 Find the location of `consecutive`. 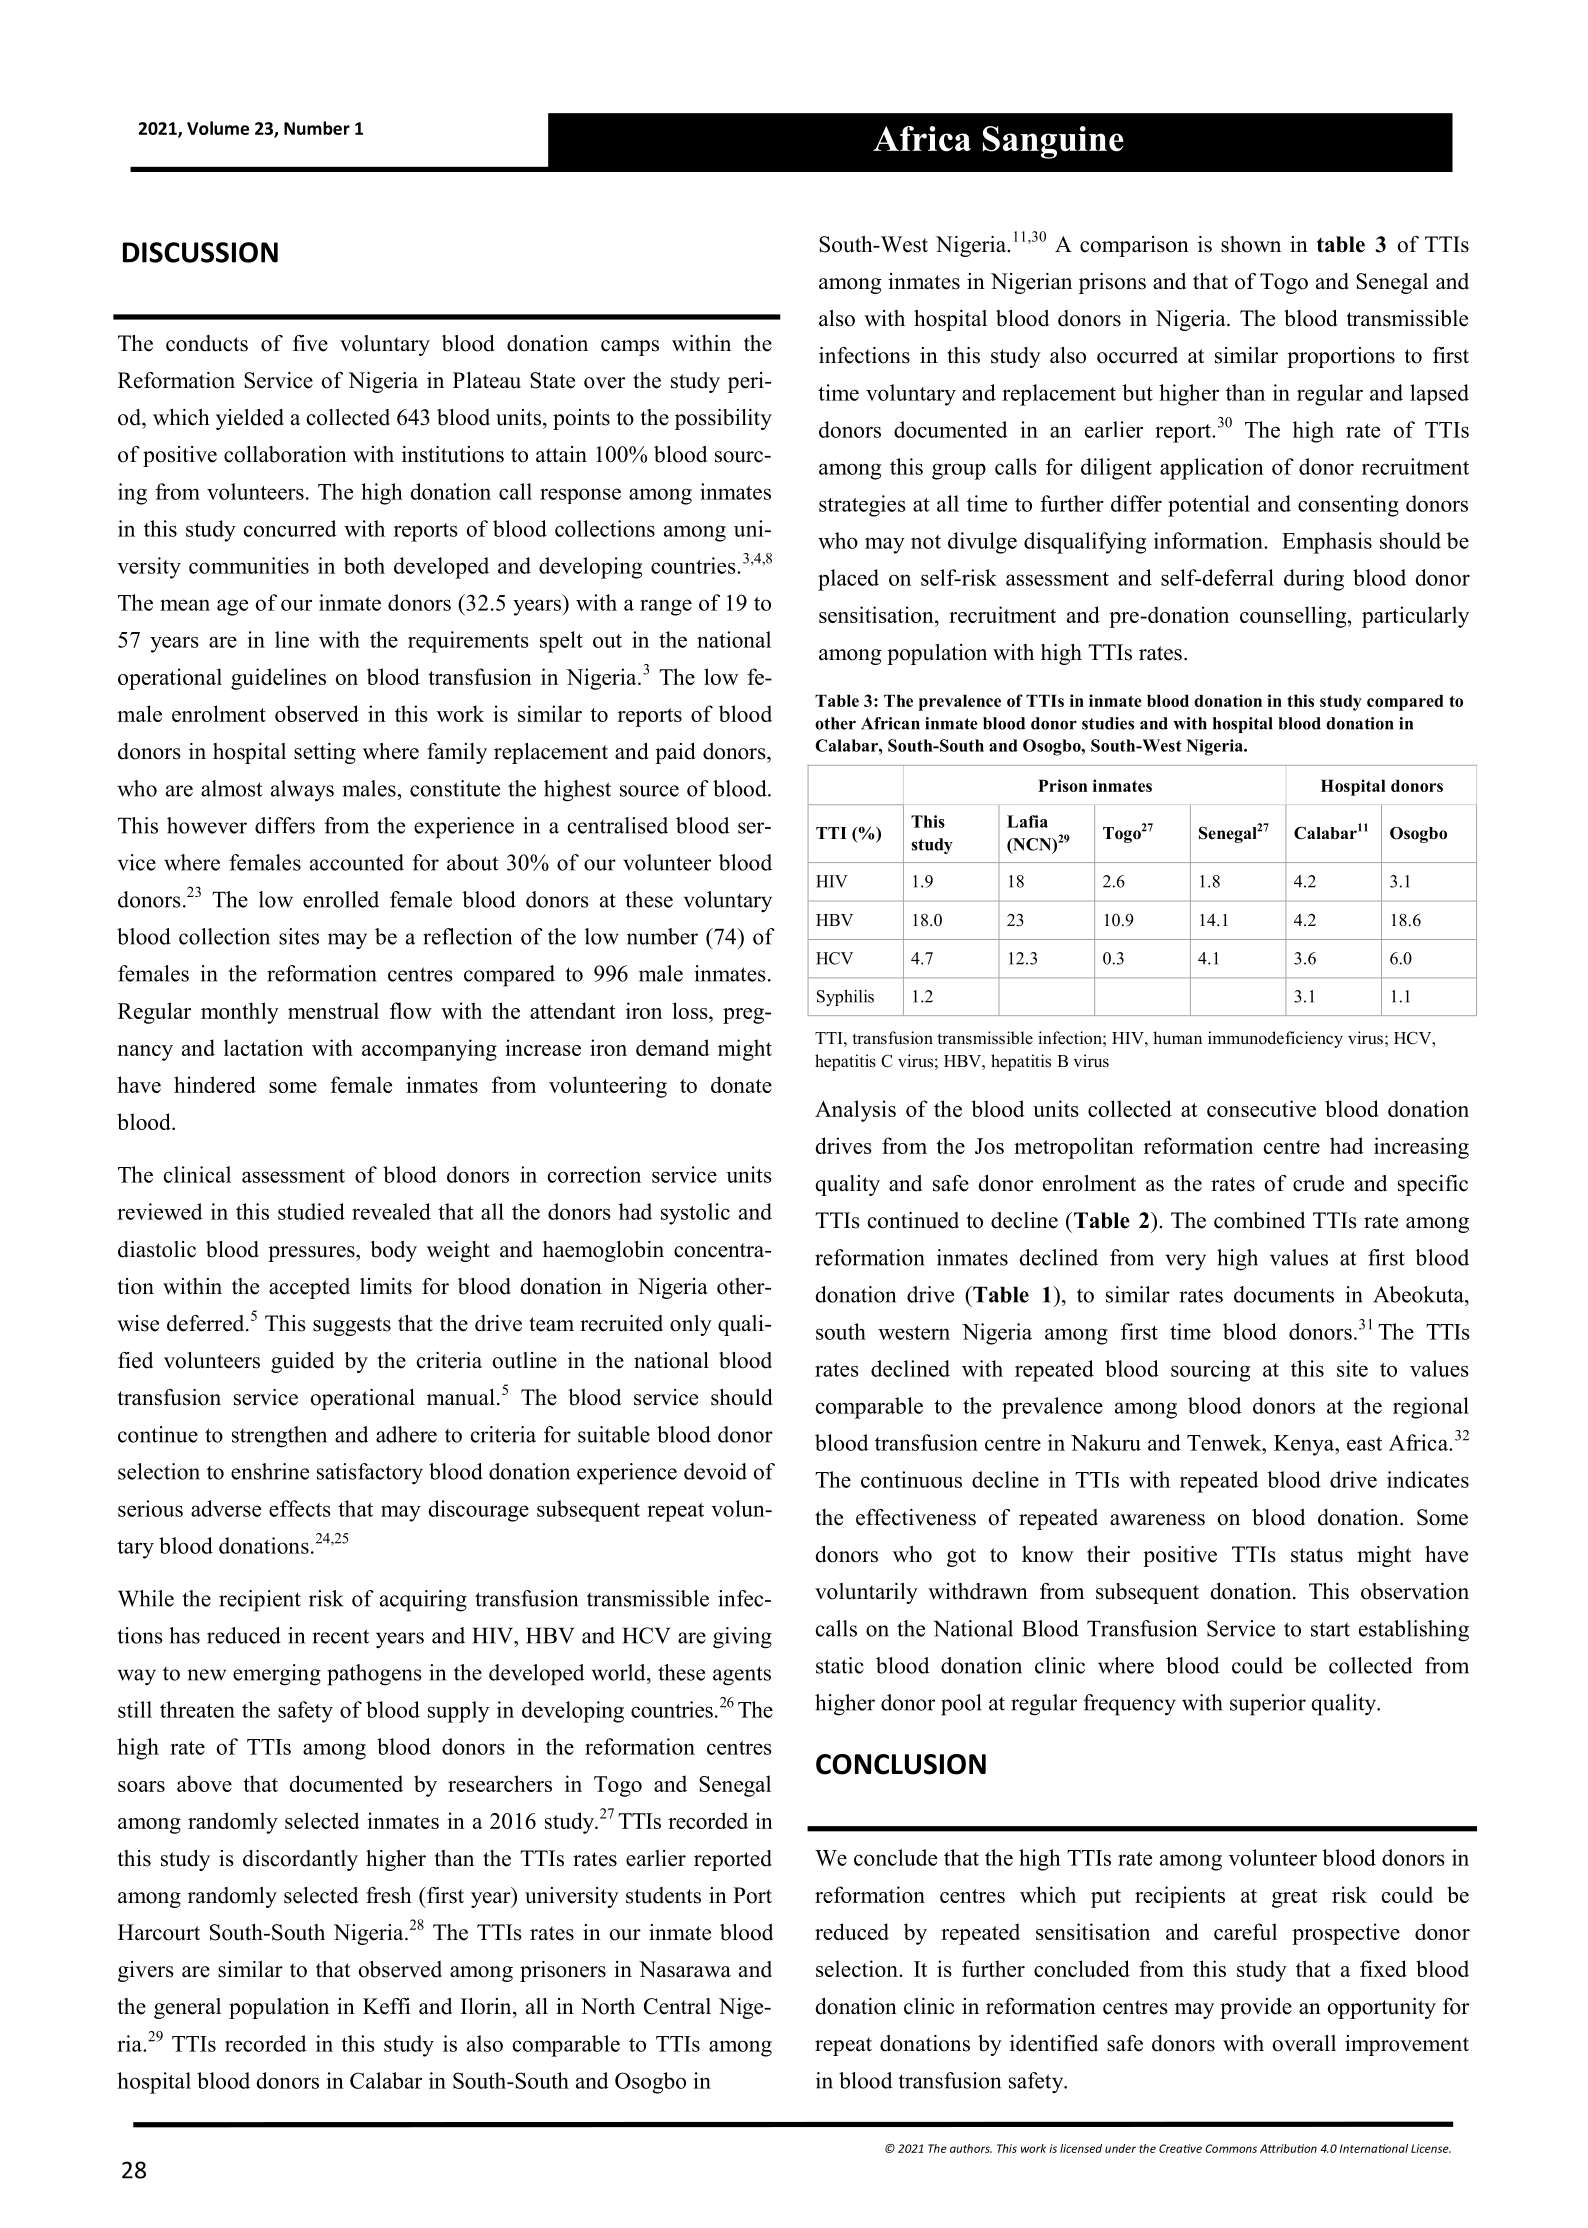

consecutive is located at coordinates (1261, 1108).
